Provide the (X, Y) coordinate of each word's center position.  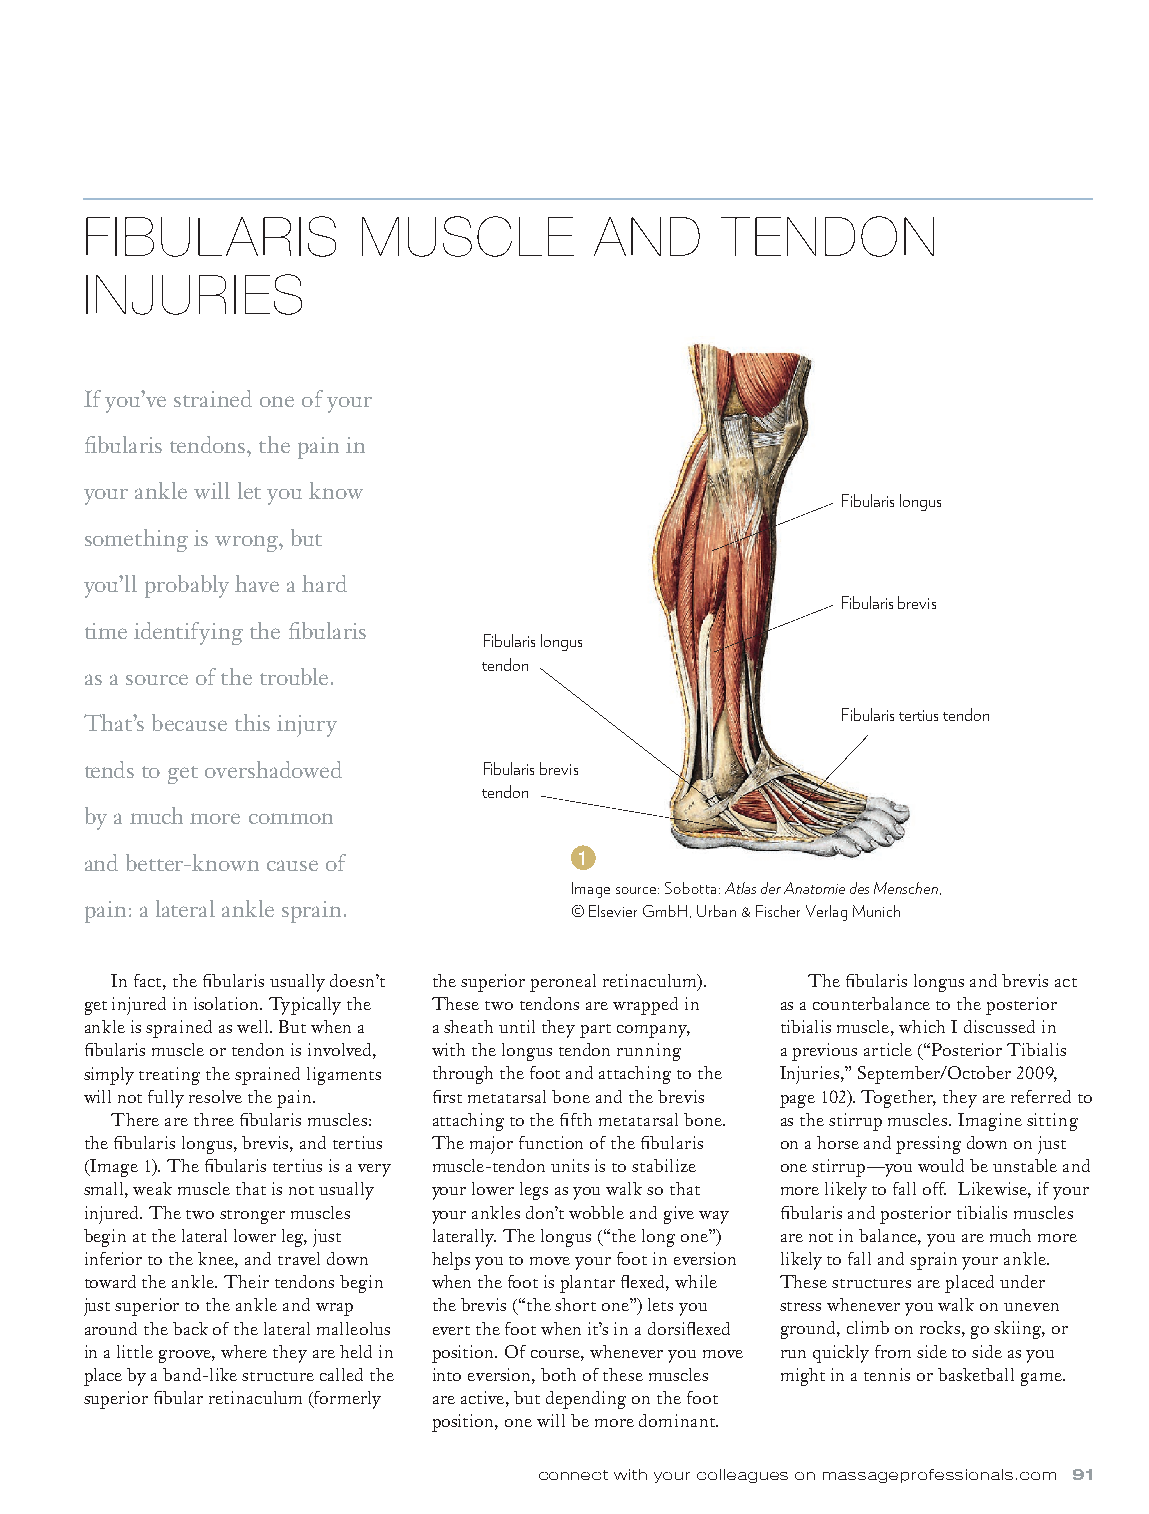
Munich (876, 911)
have (257, 583)
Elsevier (613, 911)
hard (324, 583)
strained (213, 398)
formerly (346, 1400)
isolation (228, 1003)
